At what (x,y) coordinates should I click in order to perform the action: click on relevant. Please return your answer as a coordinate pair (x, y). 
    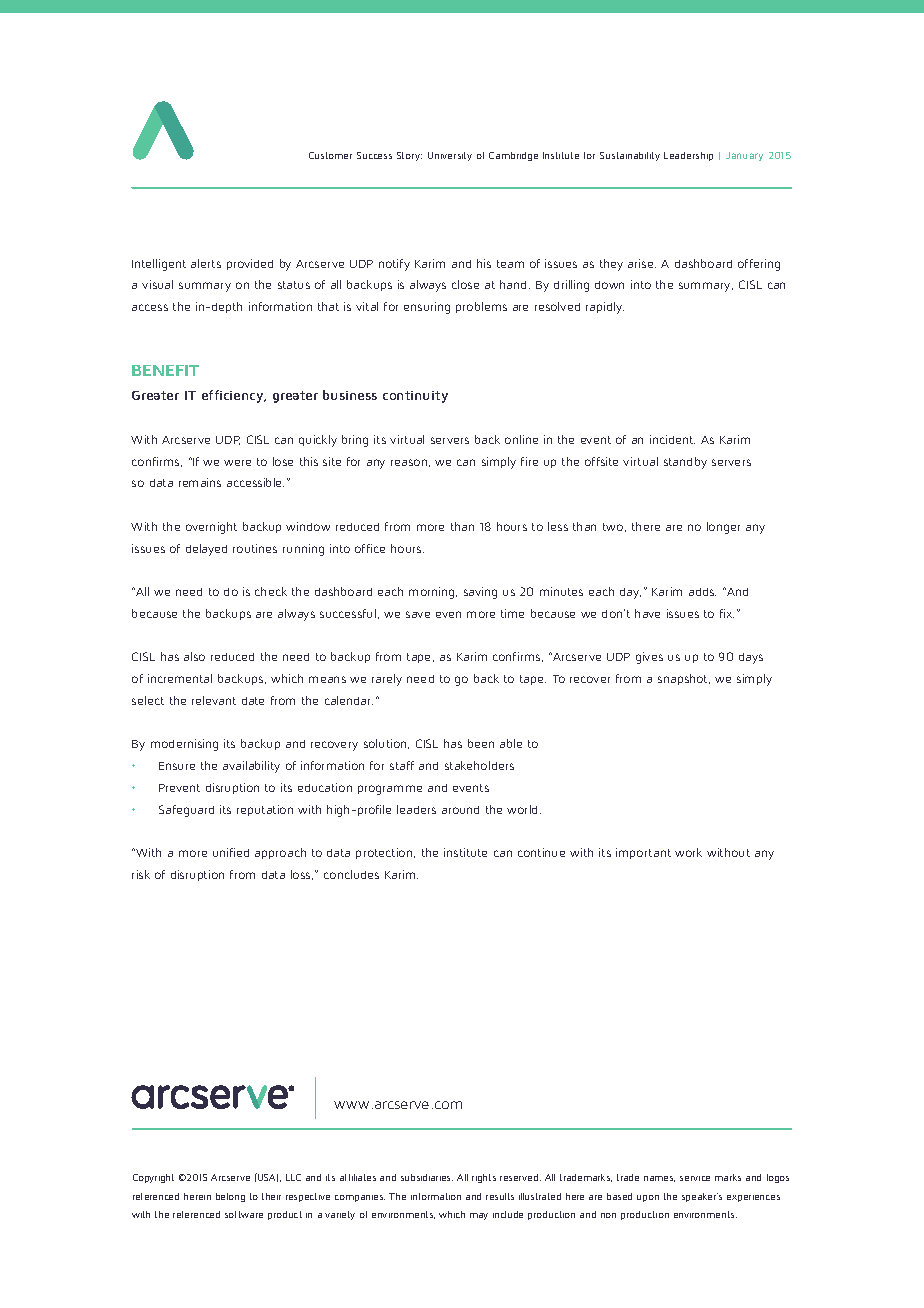
    Looking at the image, I should click on (214, 700).
